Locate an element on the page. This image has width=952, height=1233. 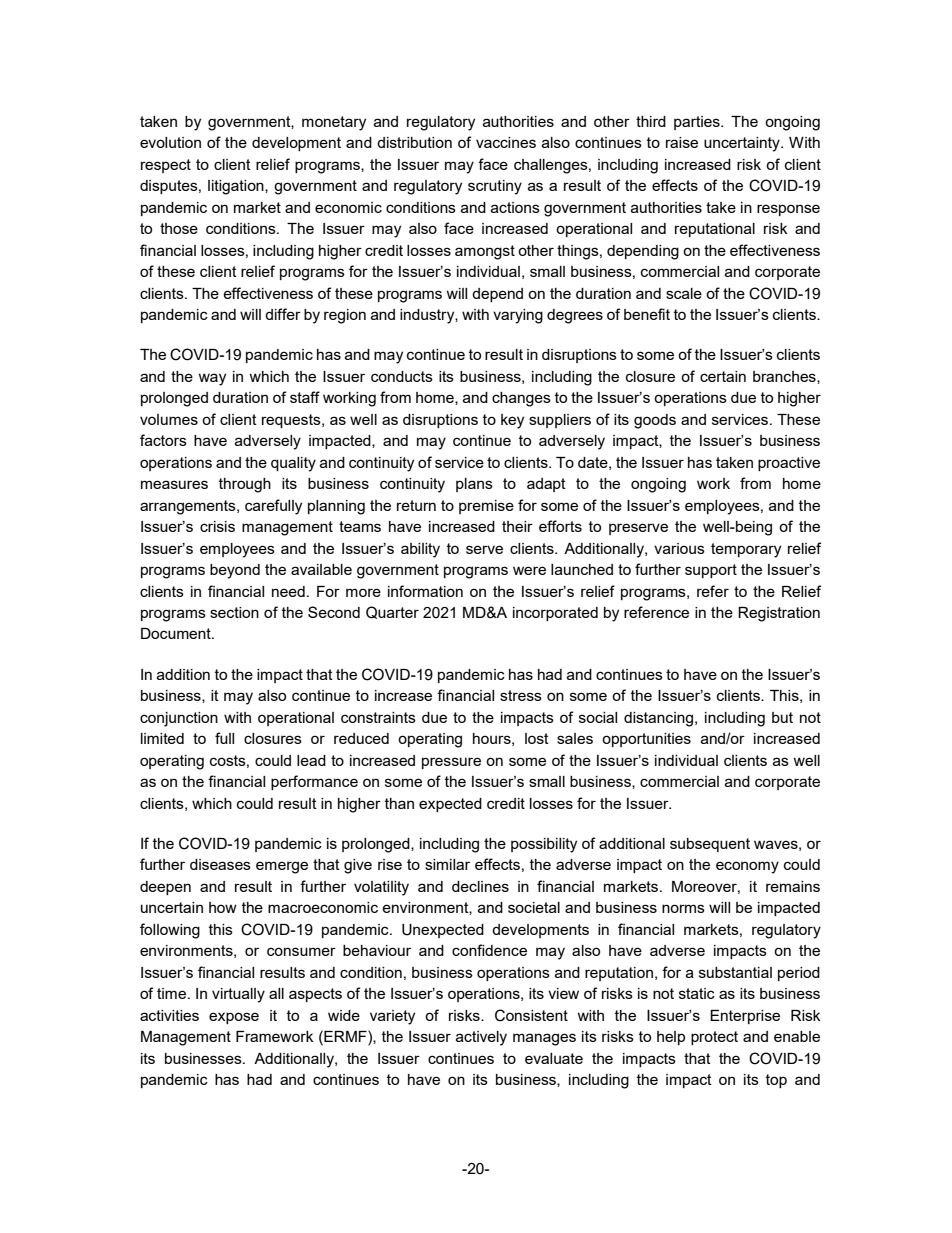
information is located at coordinates (425, 591).
